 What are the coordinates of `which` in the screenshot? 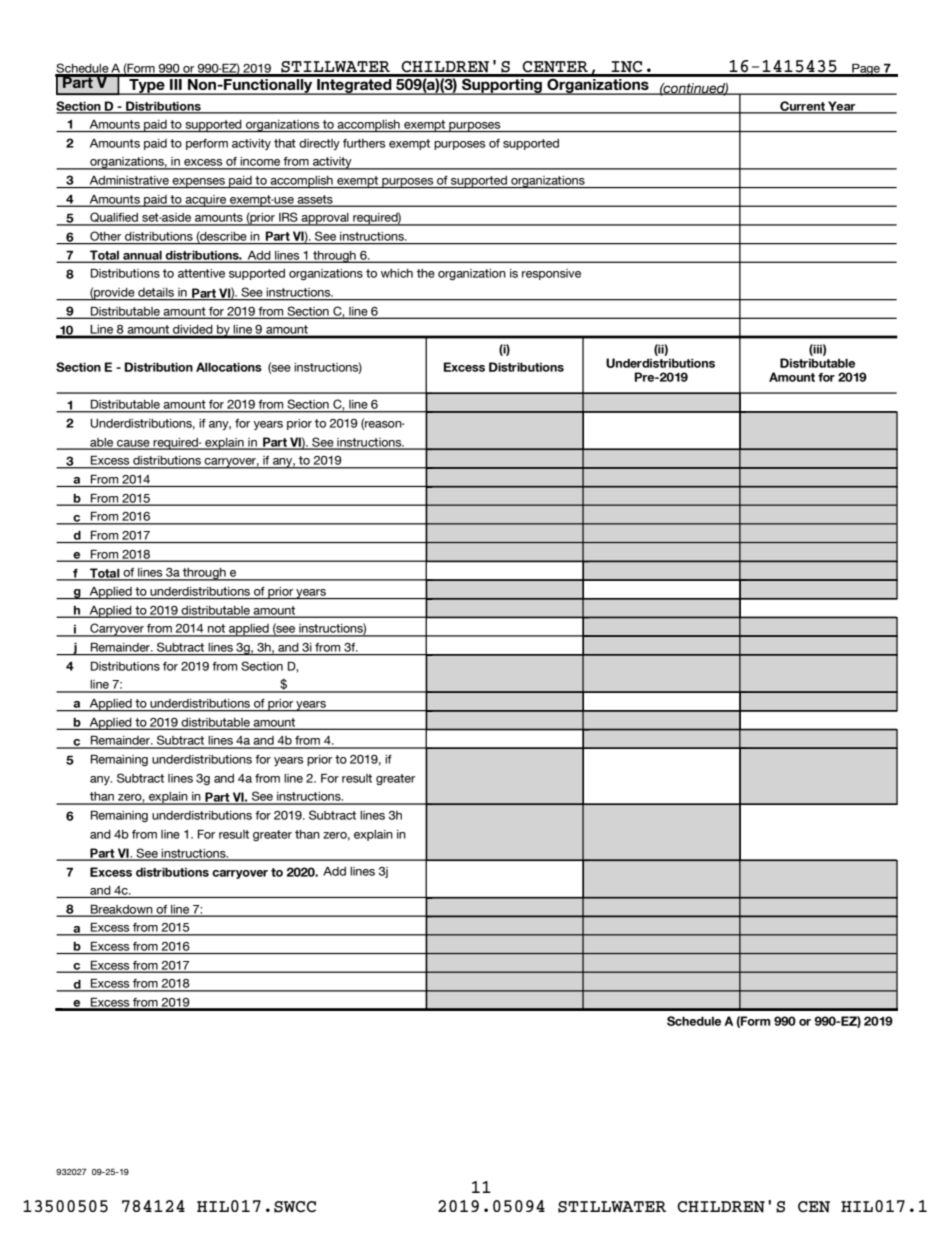 It's located at (397, 273).
